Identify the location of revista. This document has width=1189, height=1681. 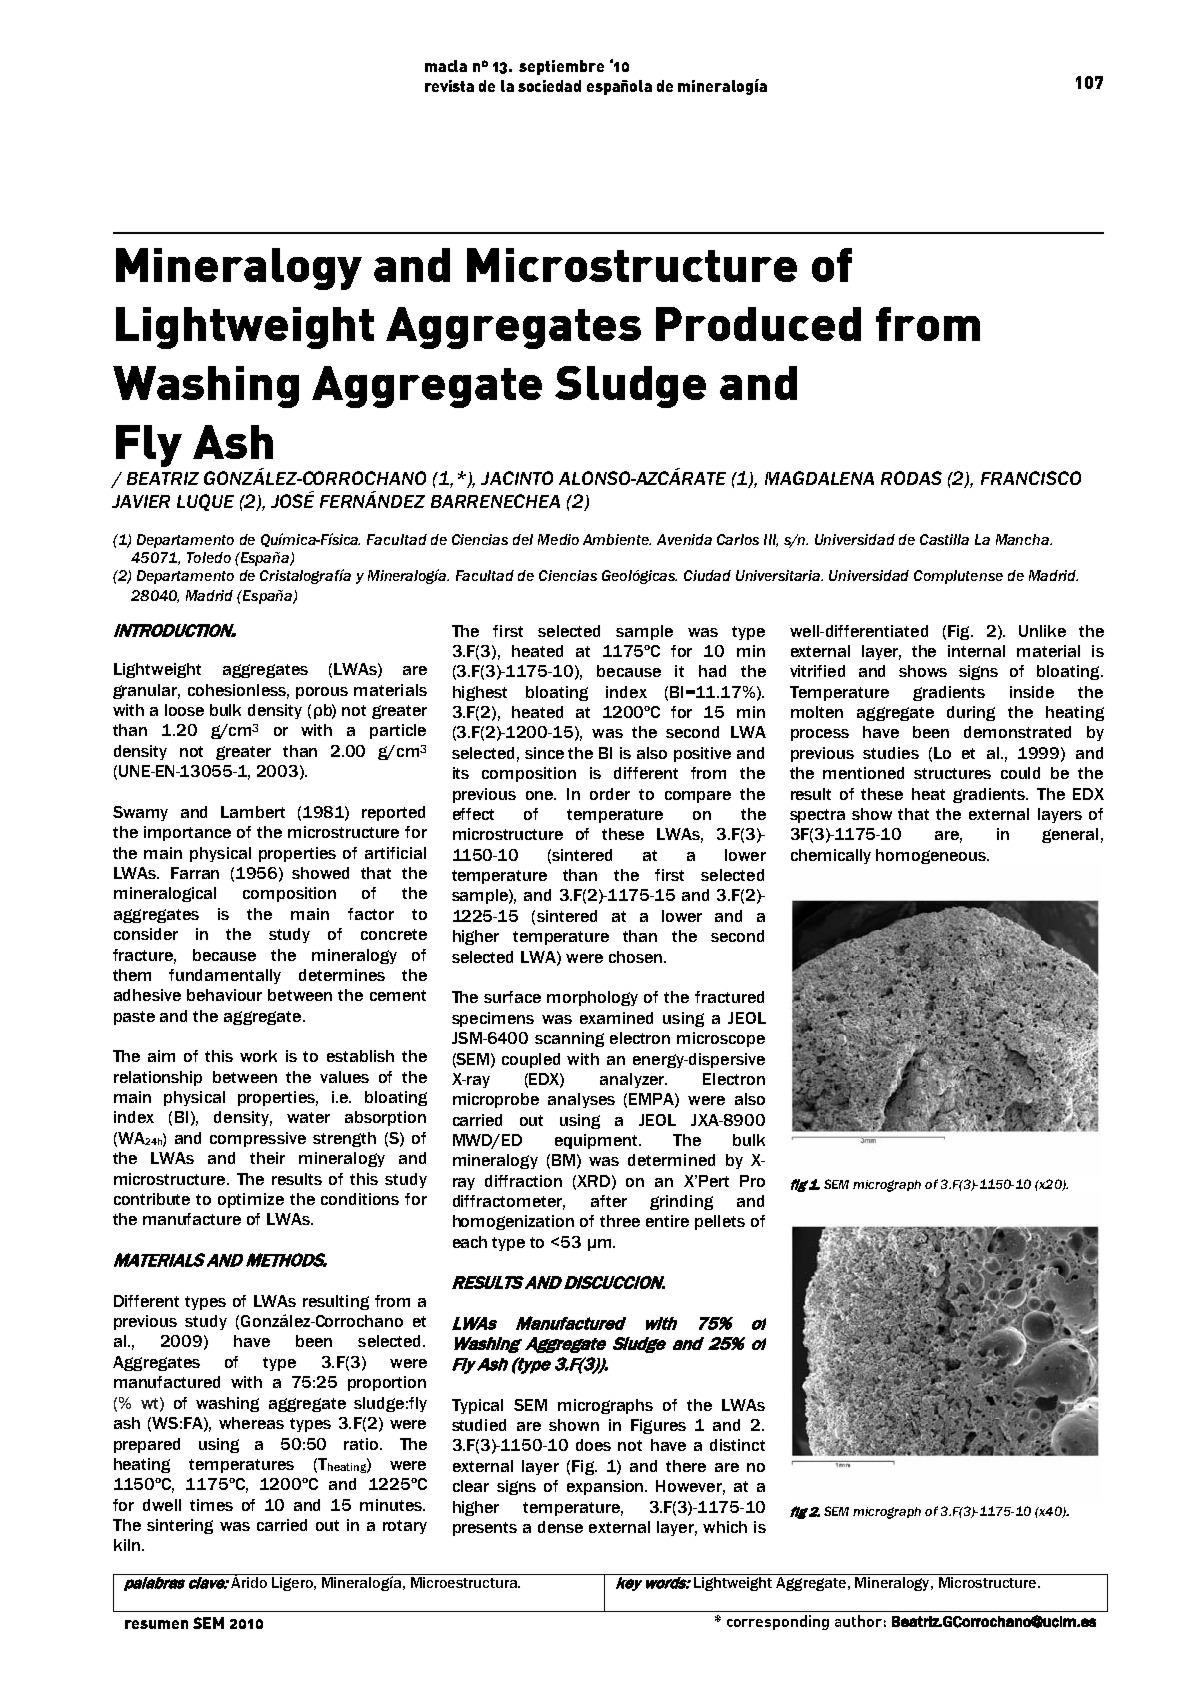
(449, 86).
